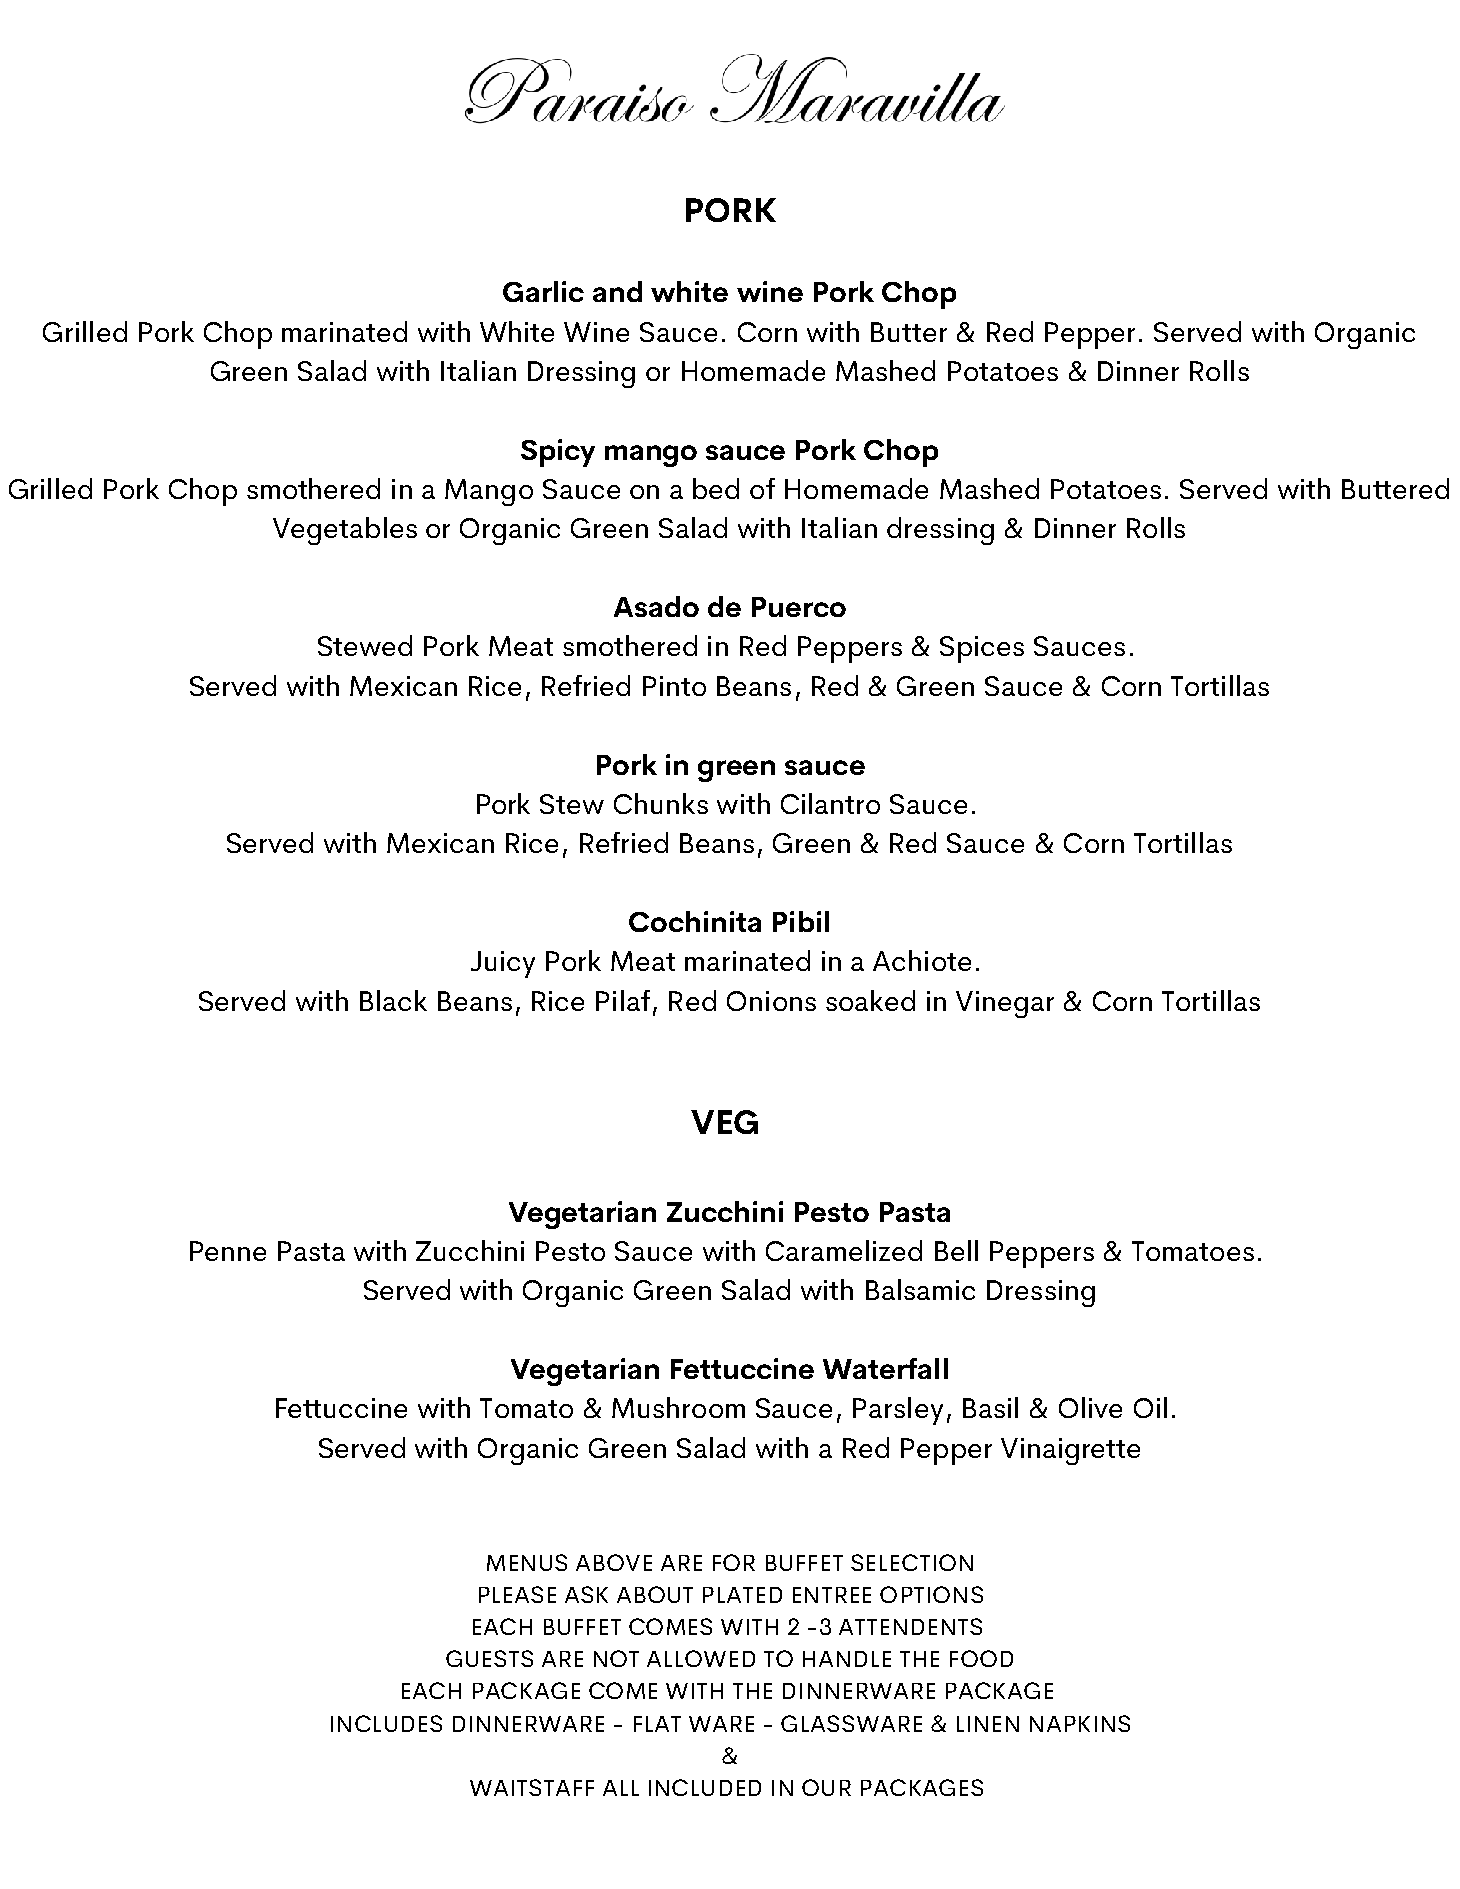 This page has height=1889, width=1460. What do you see at coordinates (716, 488) in the page?
I see `bed` at bounding box center [716, 488].
